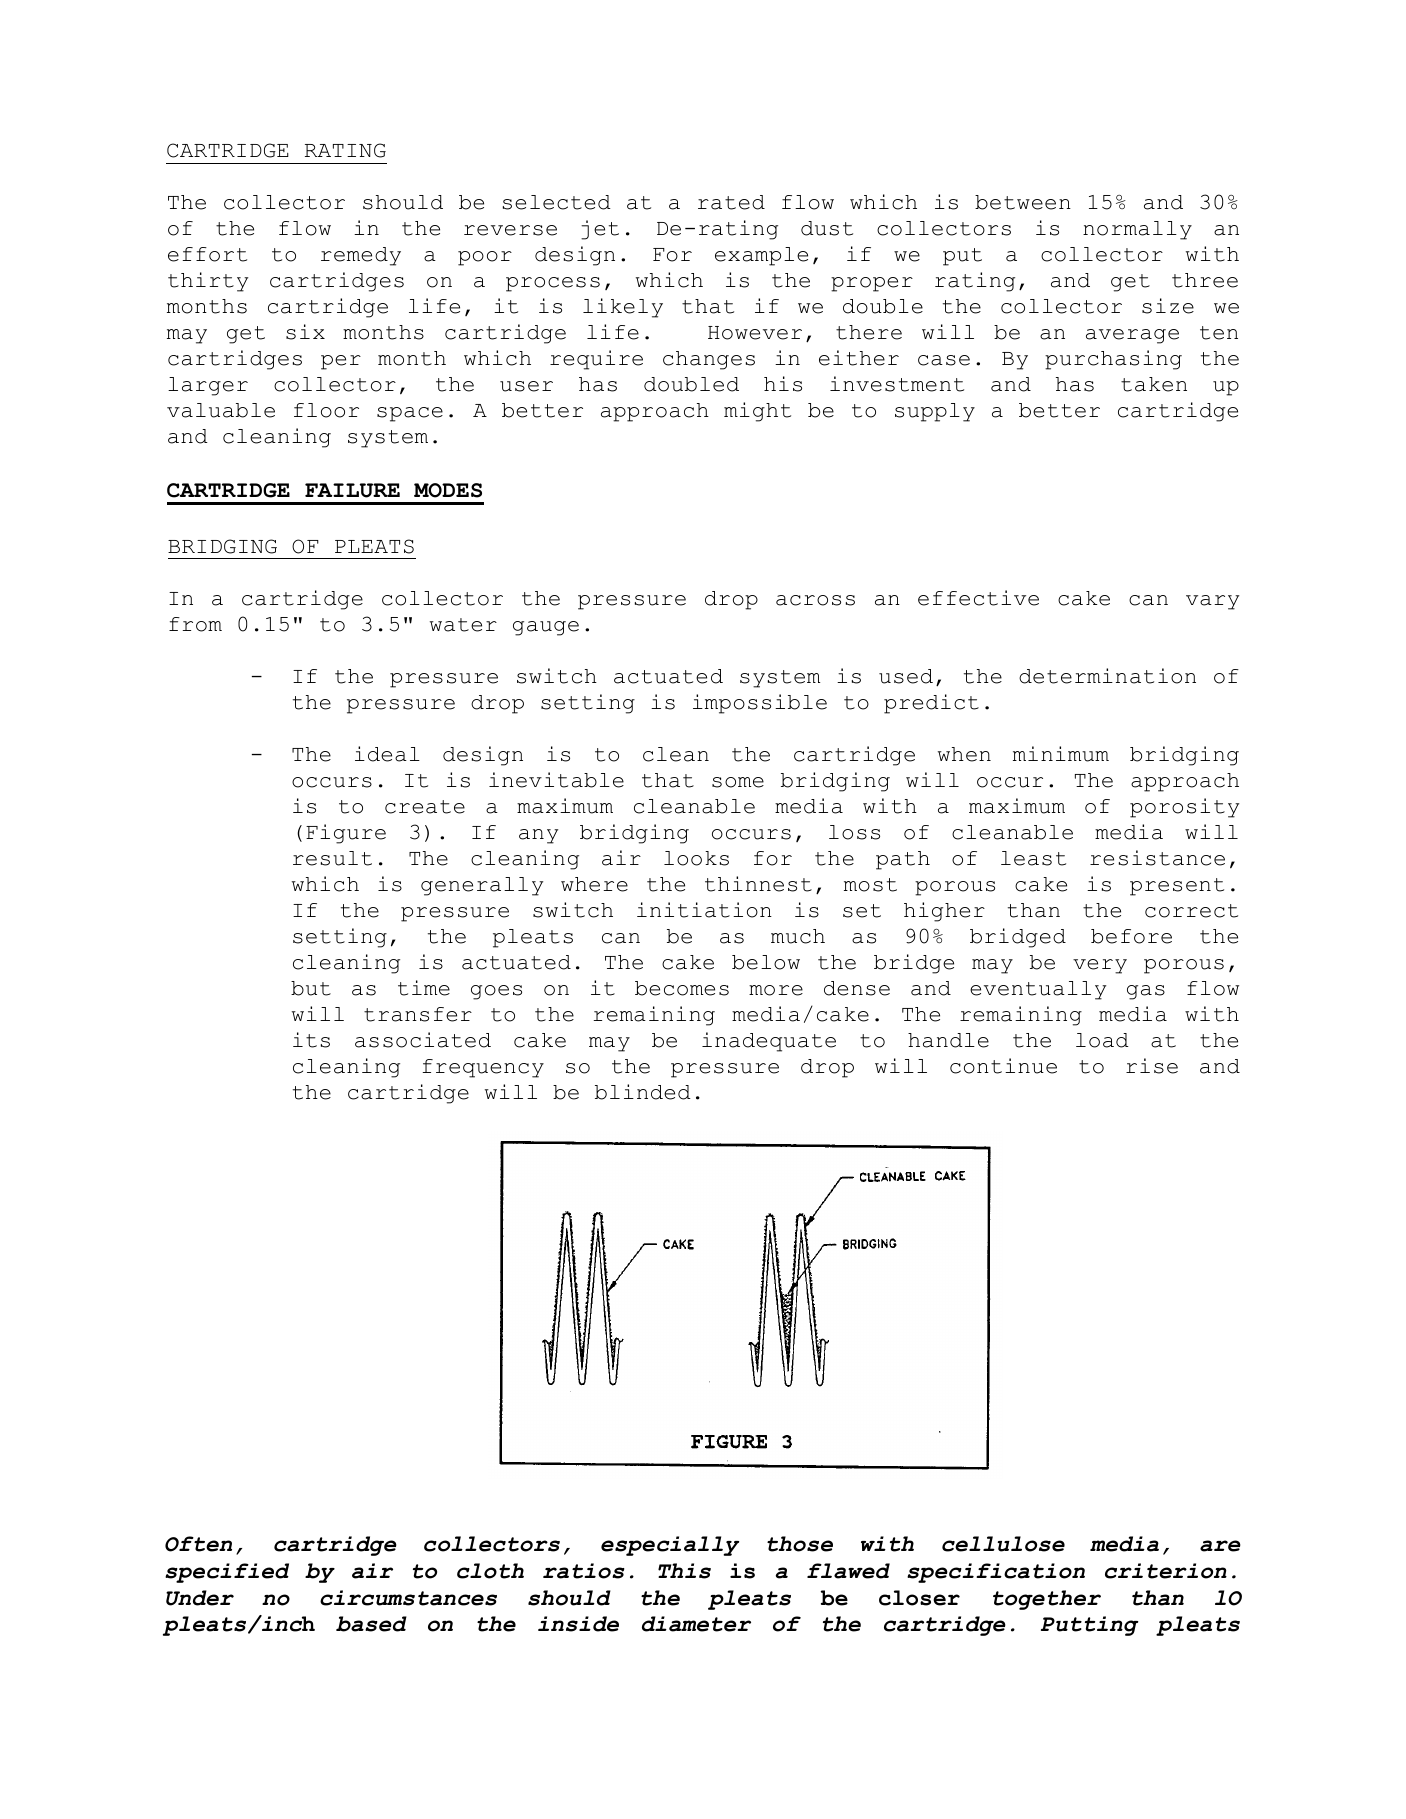 This image has height=1819, width=1406. I want to click on normally, so click(1137, 230).
